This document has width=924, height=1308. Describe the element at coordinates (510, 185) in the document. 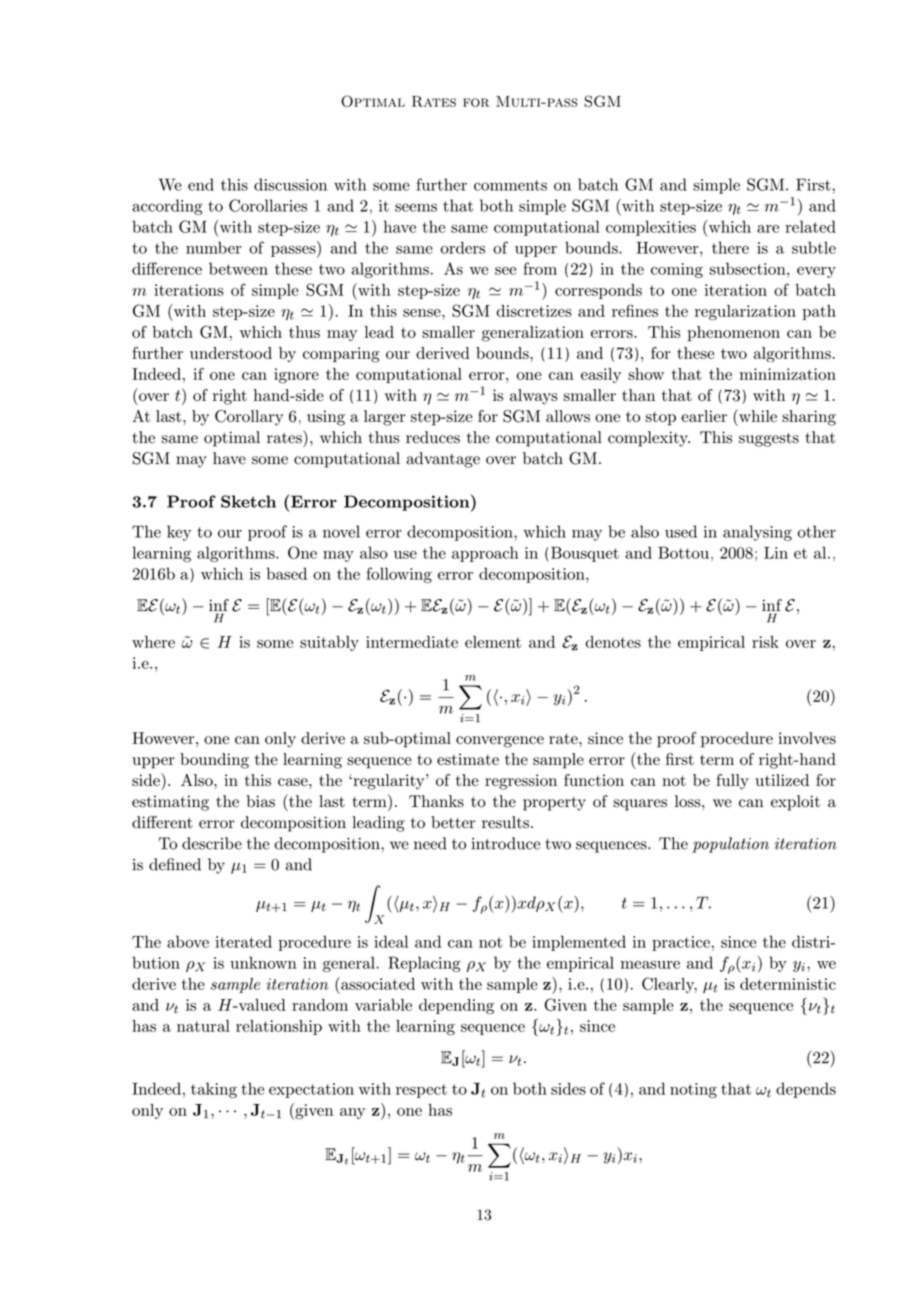

I see `comments` at that location.
